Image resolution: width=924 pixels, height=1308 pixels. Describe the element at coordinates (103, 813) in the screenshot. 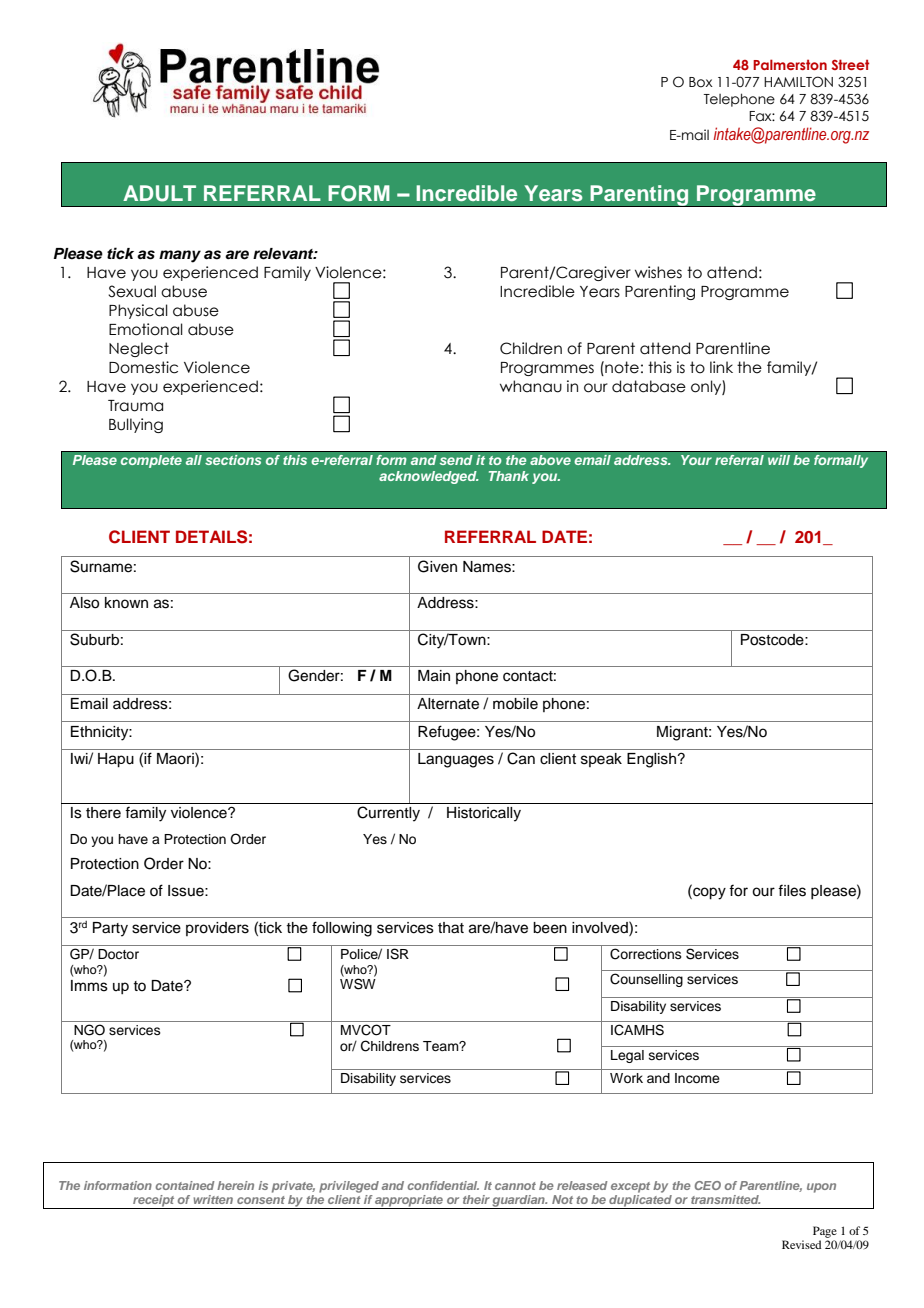

I see `there` at that location.
